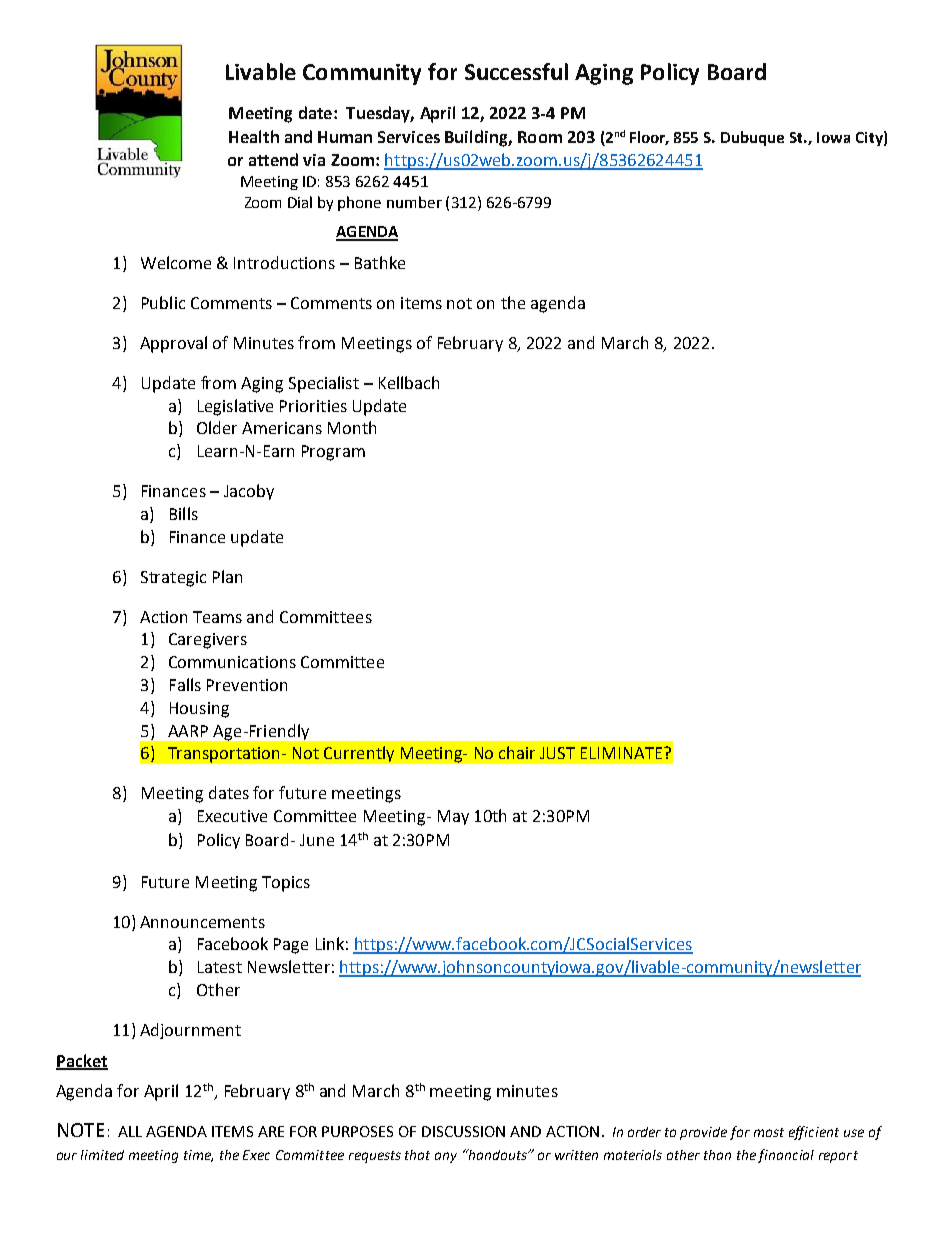  What do you see at coordinates (463, 1131) in the screenshot?
I see `DISCUSSION` at bounding box center [463, 1131].
